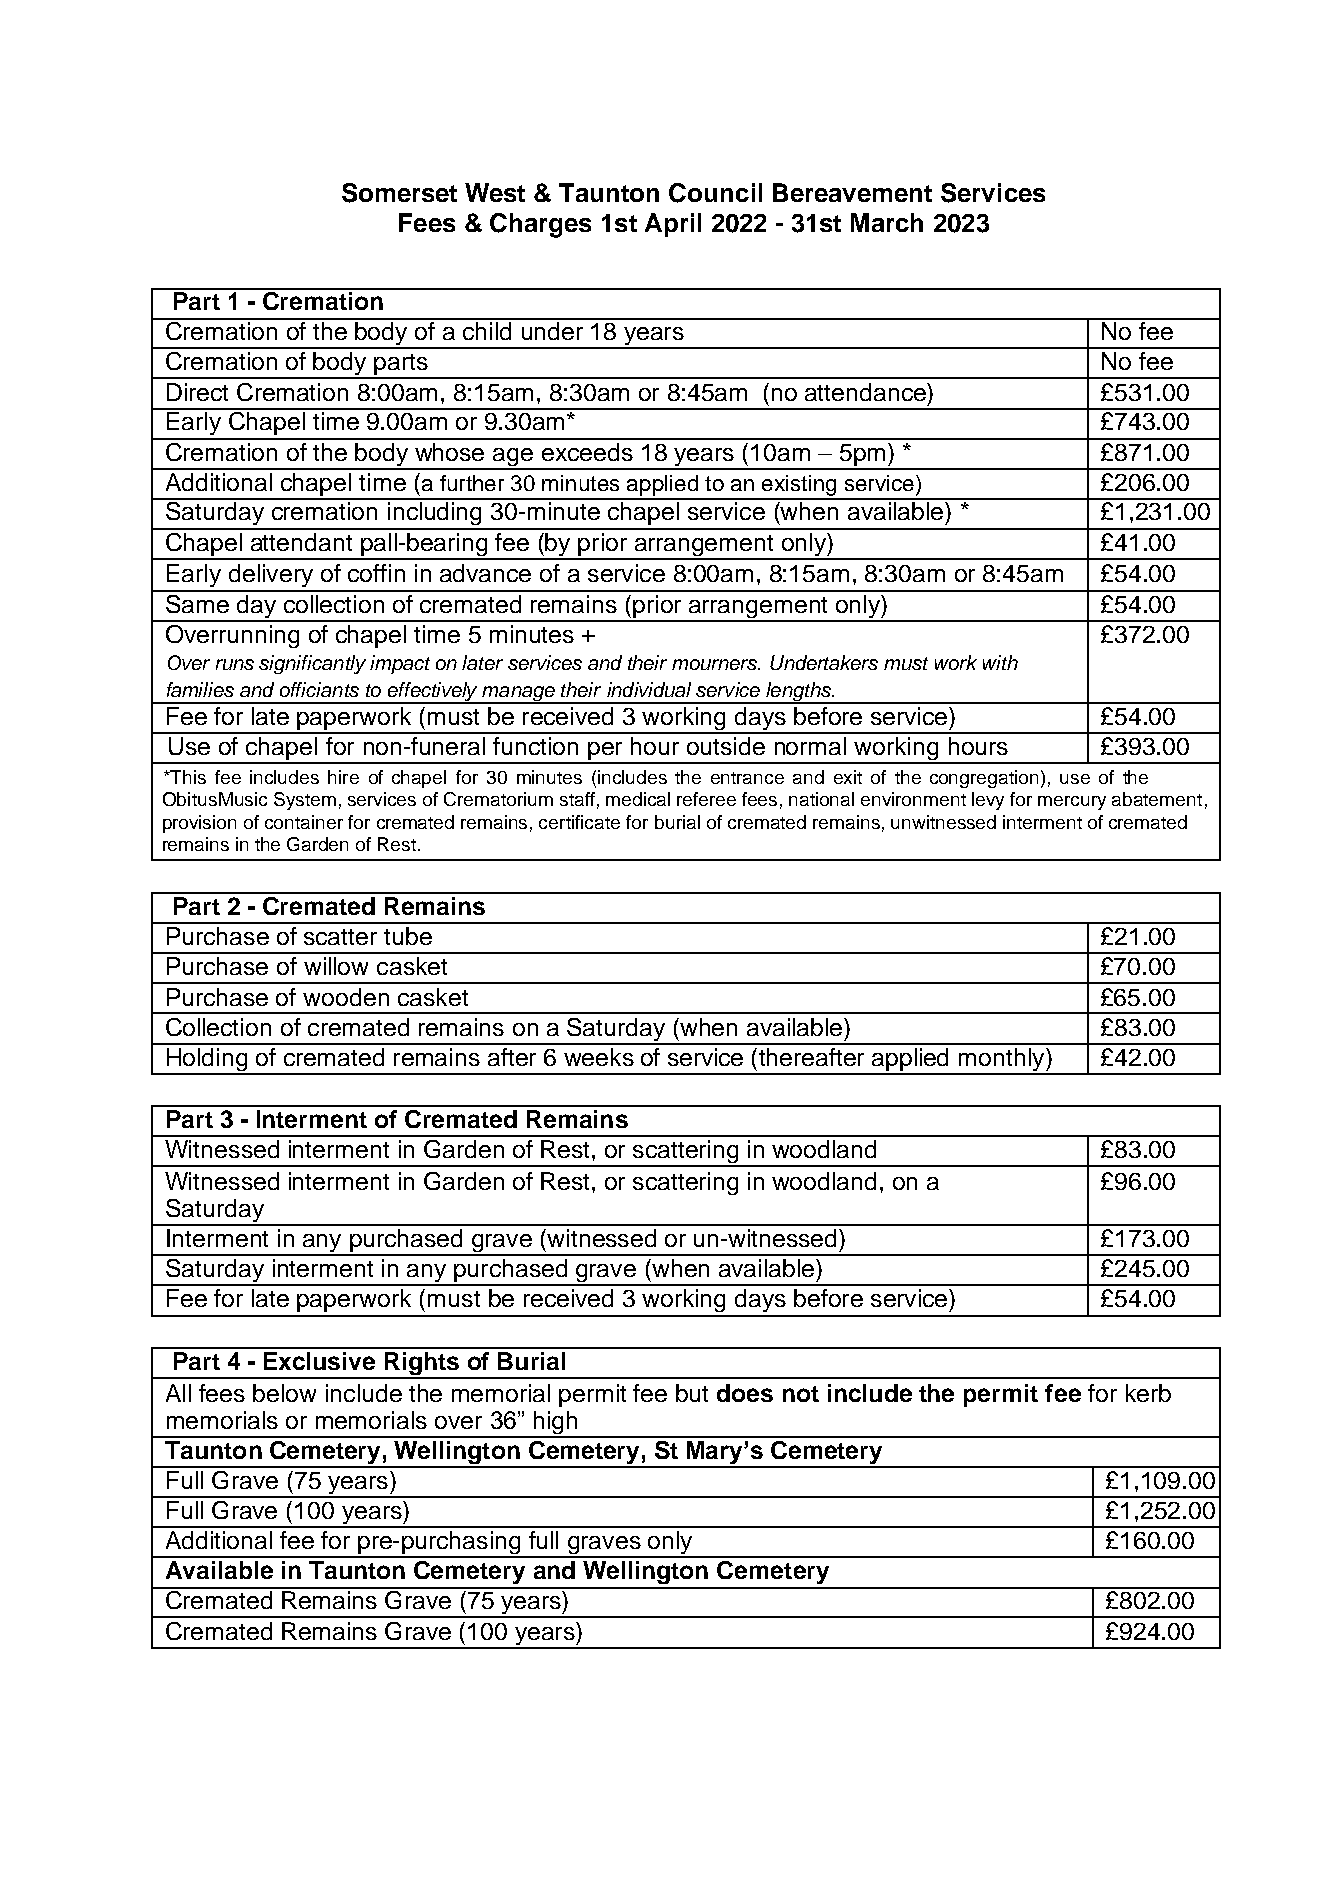 The height and width of the page is (1891, 1338). I want to click on Somerset, so click(399, 193).
